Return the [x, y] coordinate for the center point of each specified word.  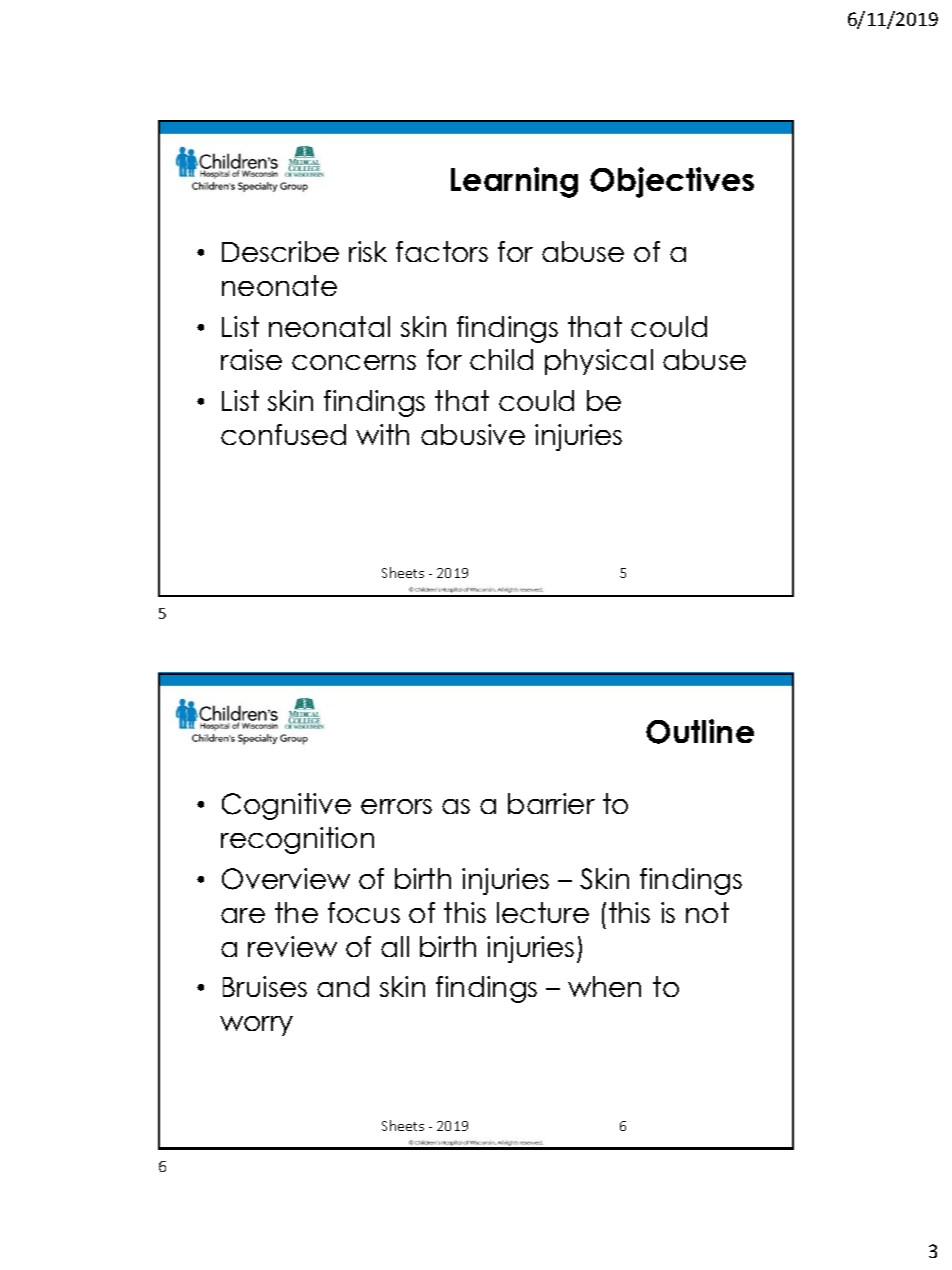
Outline [700, 731]
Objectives [672, 182]
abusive [473, 434]
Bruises [265, 986]
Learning [514, 182]
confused [283, 434]
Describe [280, 251]
